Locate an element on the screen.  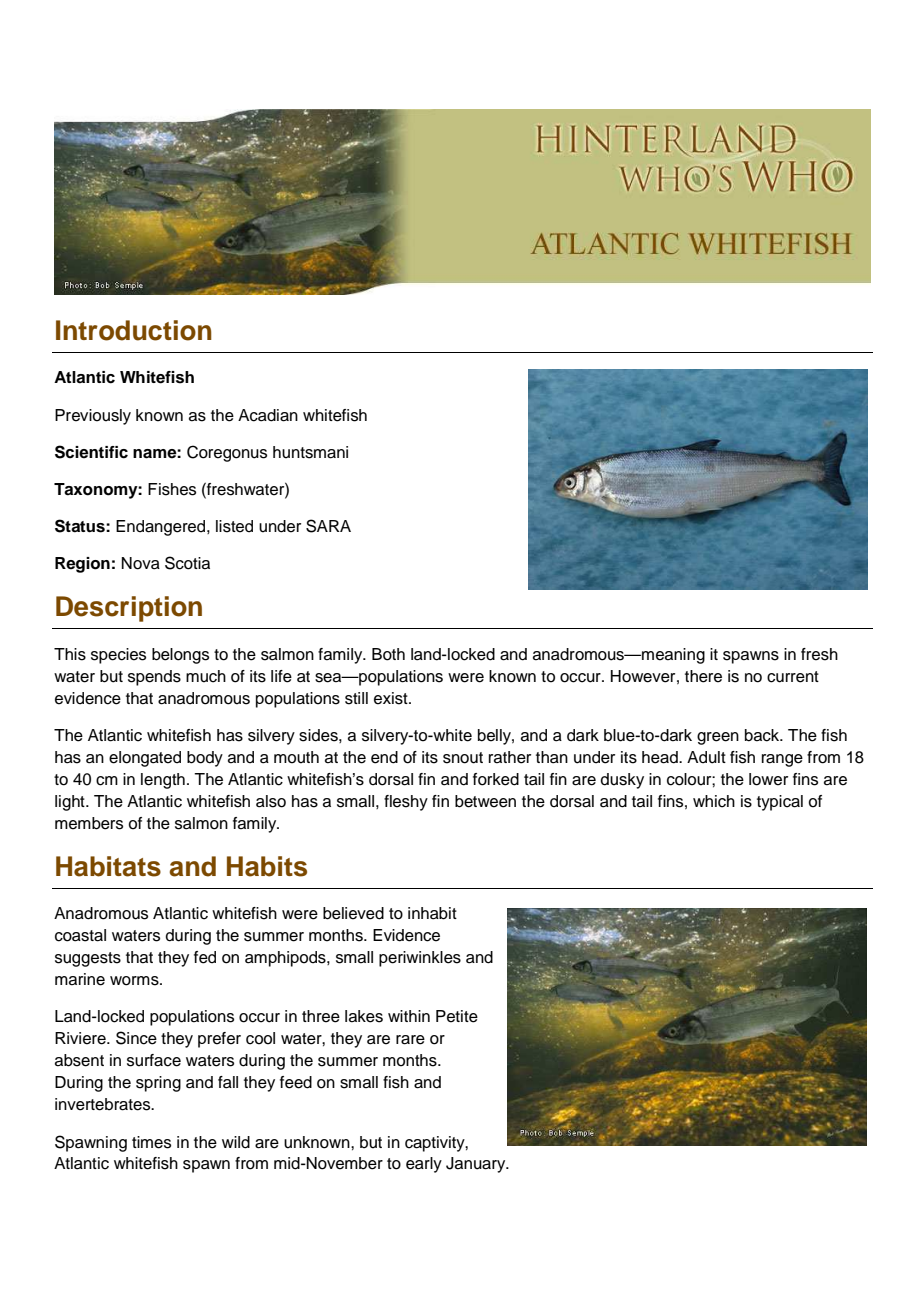
times is located at coordinates (151, 1142).
